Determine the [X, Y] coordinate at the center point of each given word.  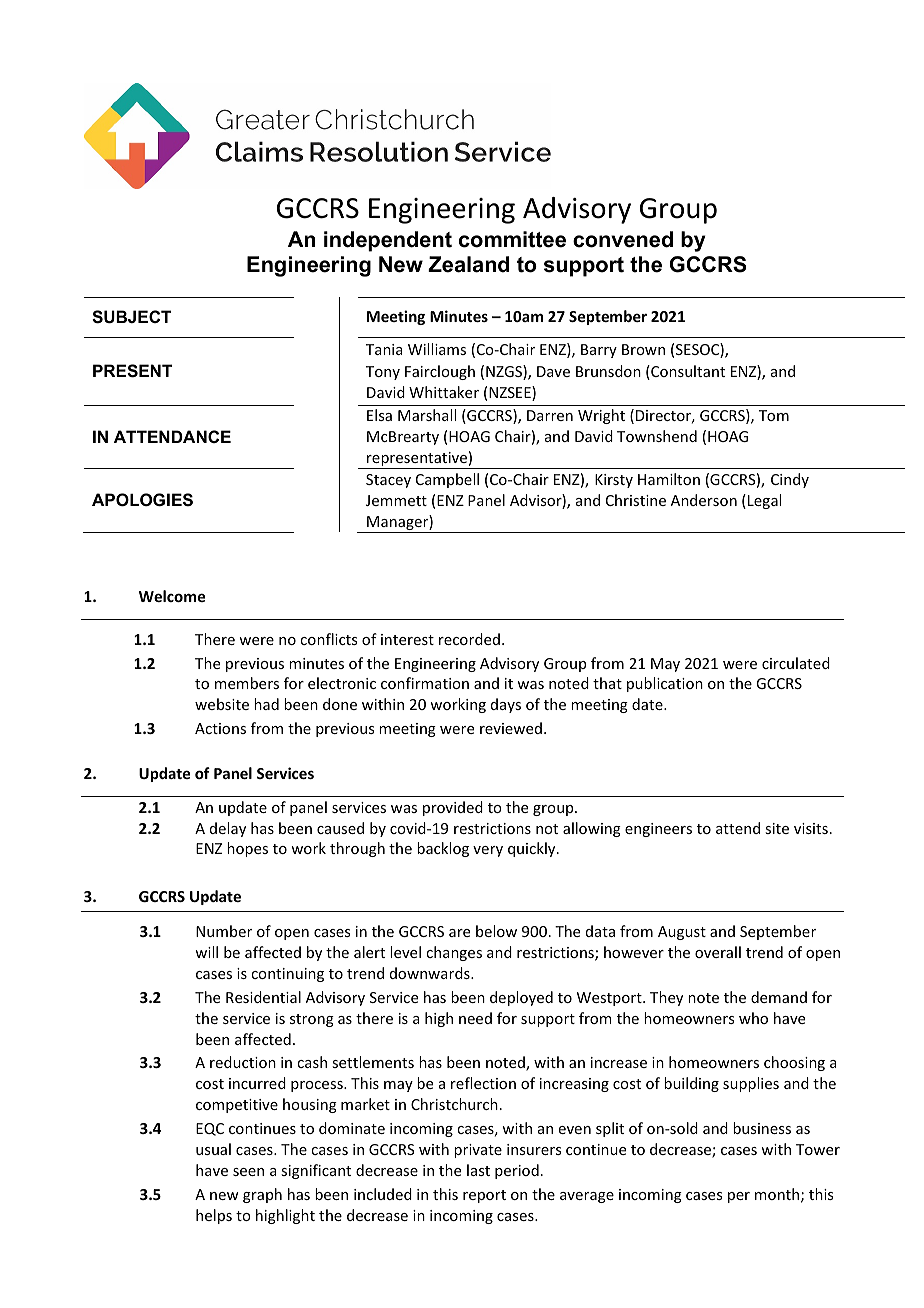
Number [224, 931]
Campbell [447, 480]
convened [623, 239]
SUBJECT [131, 317]
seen [248, 1172]
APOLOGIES [142, 500]
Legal [764, 501]
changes [454, 953]
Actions [220, 728]
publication [665, 684]
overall [718, 952]
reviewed [511, 728]
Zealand [468, 264]
